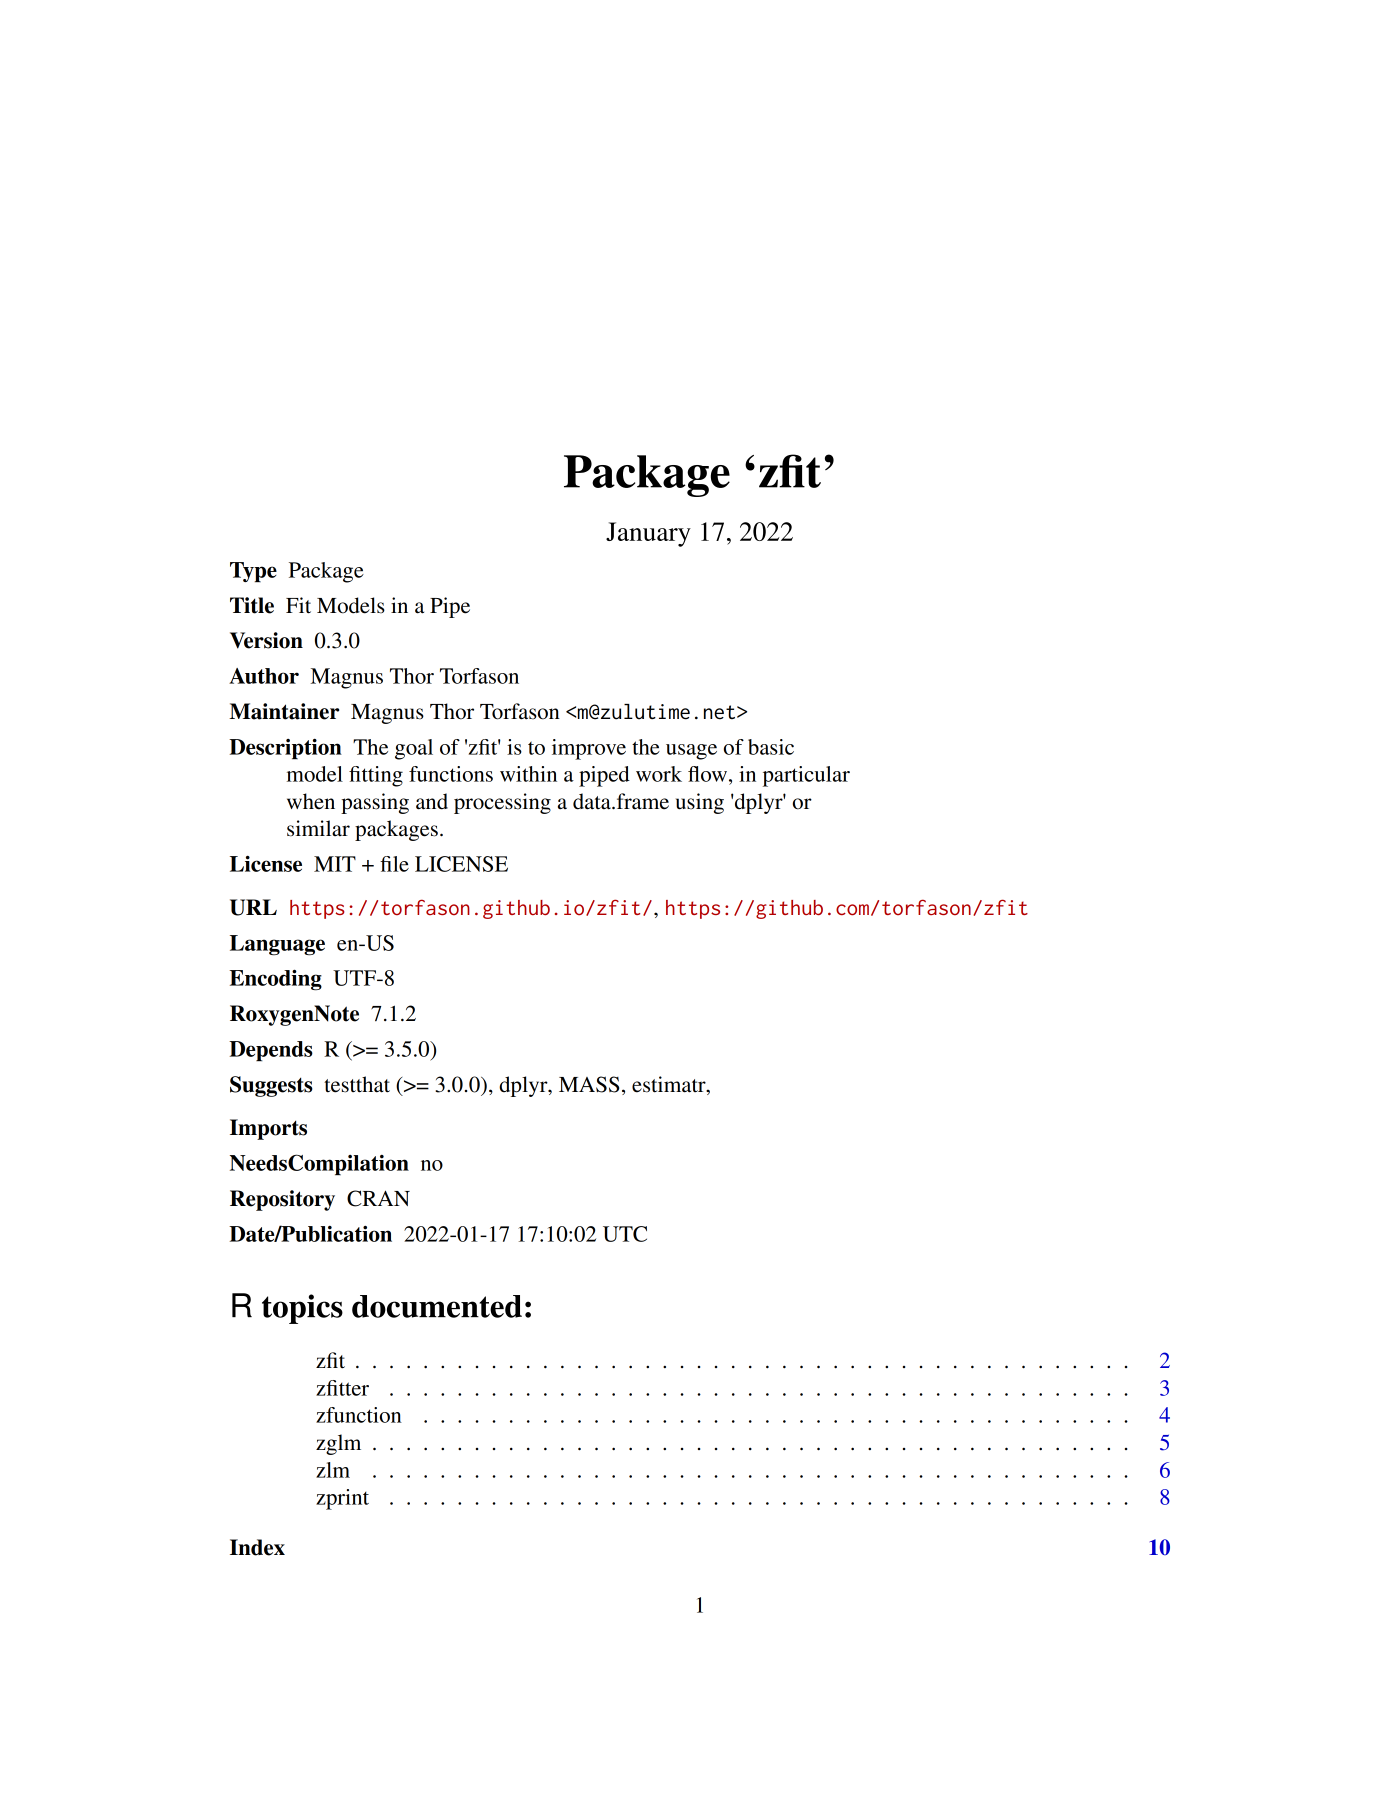 This screenshot has height=1810, width=1399. What do you see at coordinates (648, 534) in the screenshot?
I see `January` at bounding box center [648, 534].
